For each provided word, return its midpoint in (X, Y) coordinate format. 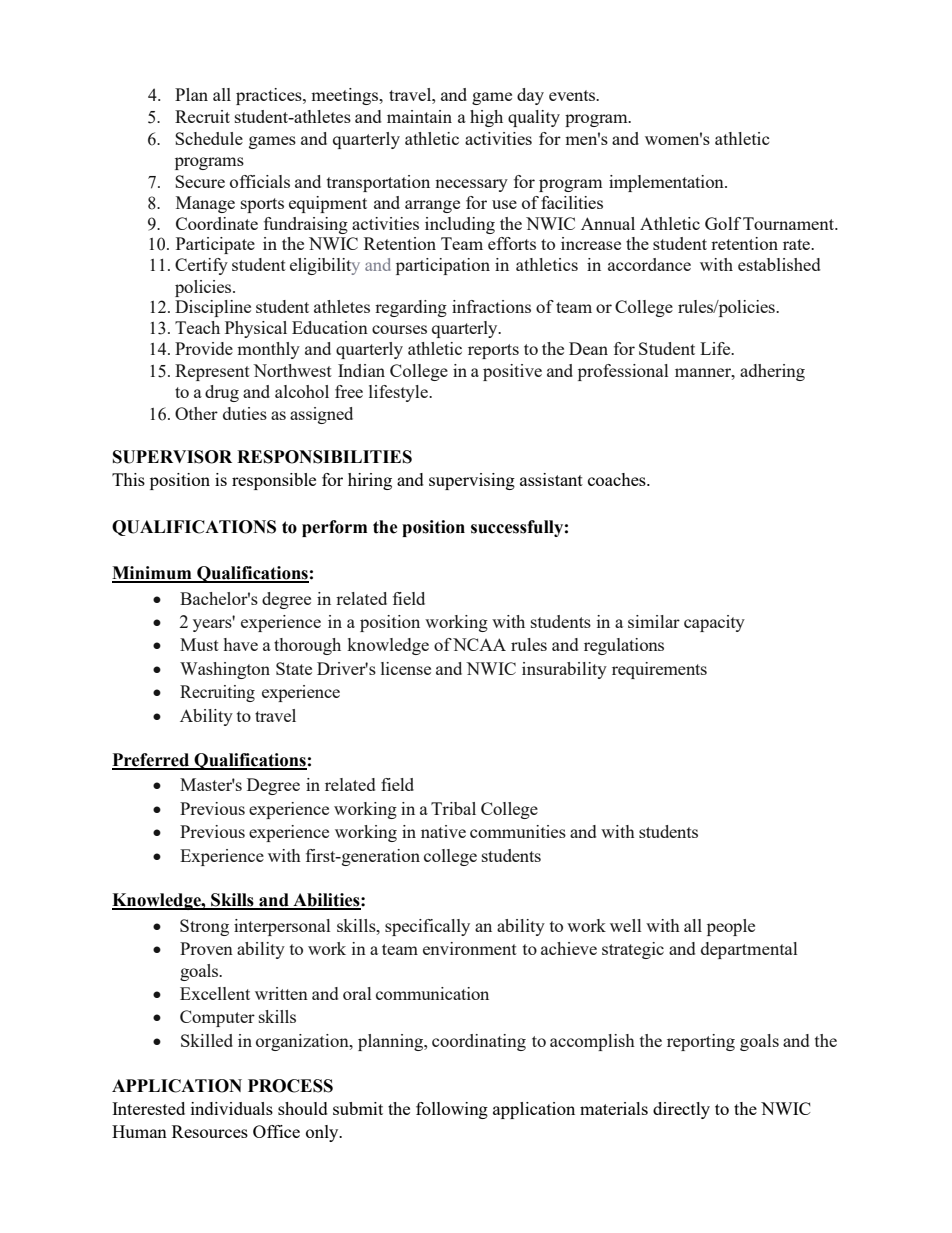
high (486, 118)
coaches (618, 479)
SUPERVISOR (172, 457)
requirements (659, 670)
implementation (667, 183)
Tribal (453, 808)
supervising (472, 481)
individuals (232, 1108)
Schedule (209, 138)
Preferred (152, 761)
